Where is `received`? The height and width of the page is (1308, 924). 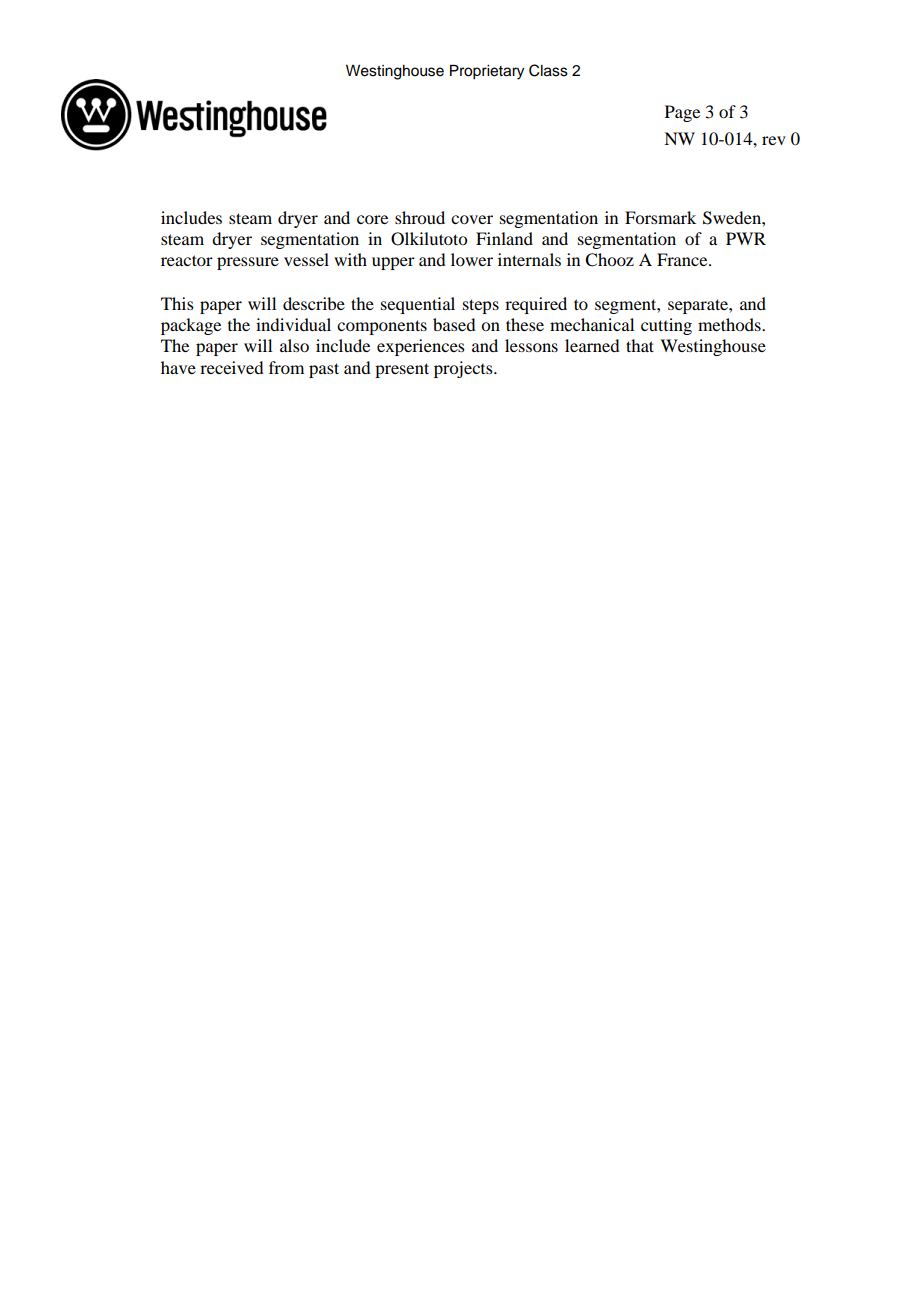
received is located at coordinates (231, 367).
